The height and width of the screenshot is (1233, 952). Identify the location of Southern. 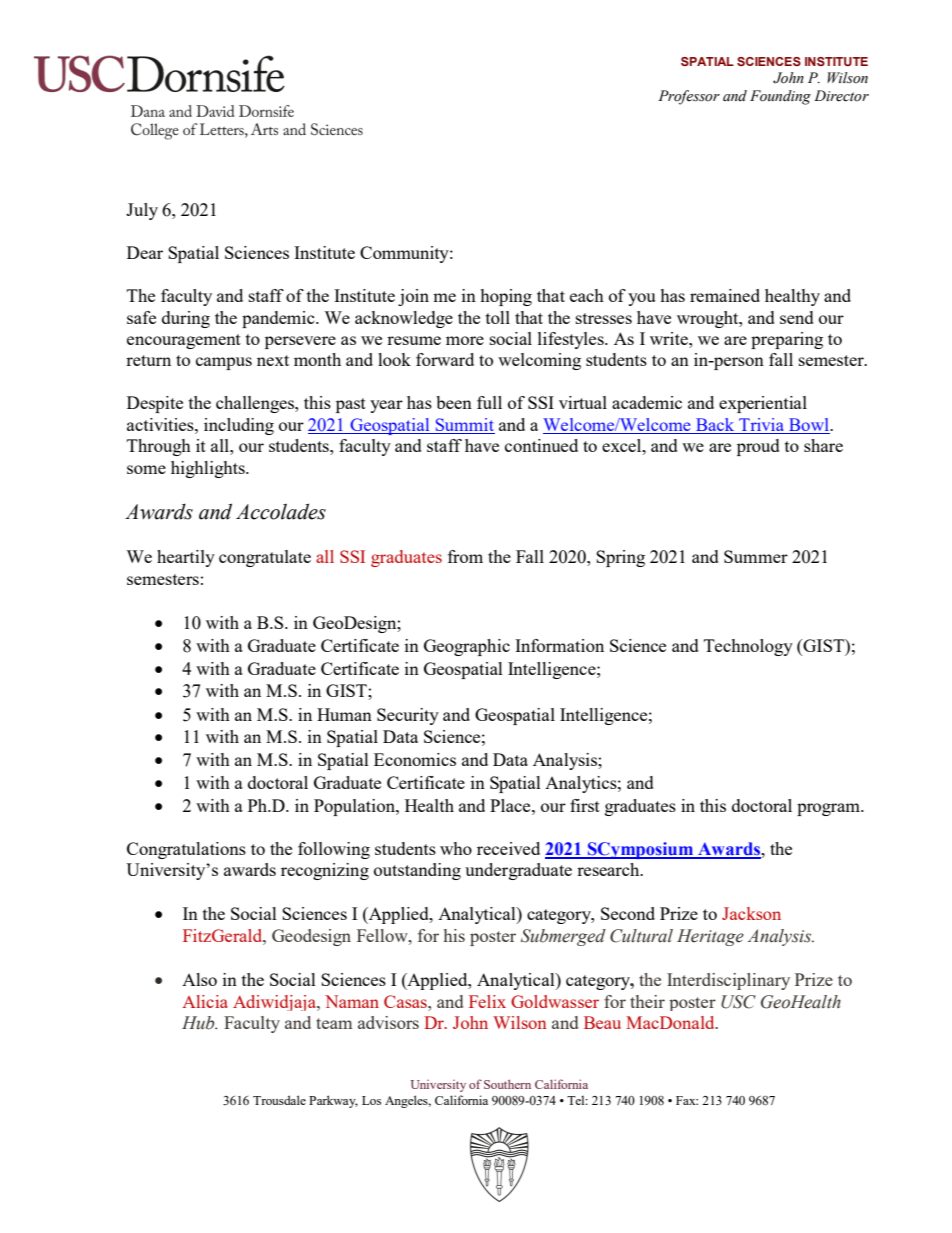
(507, 1084).
